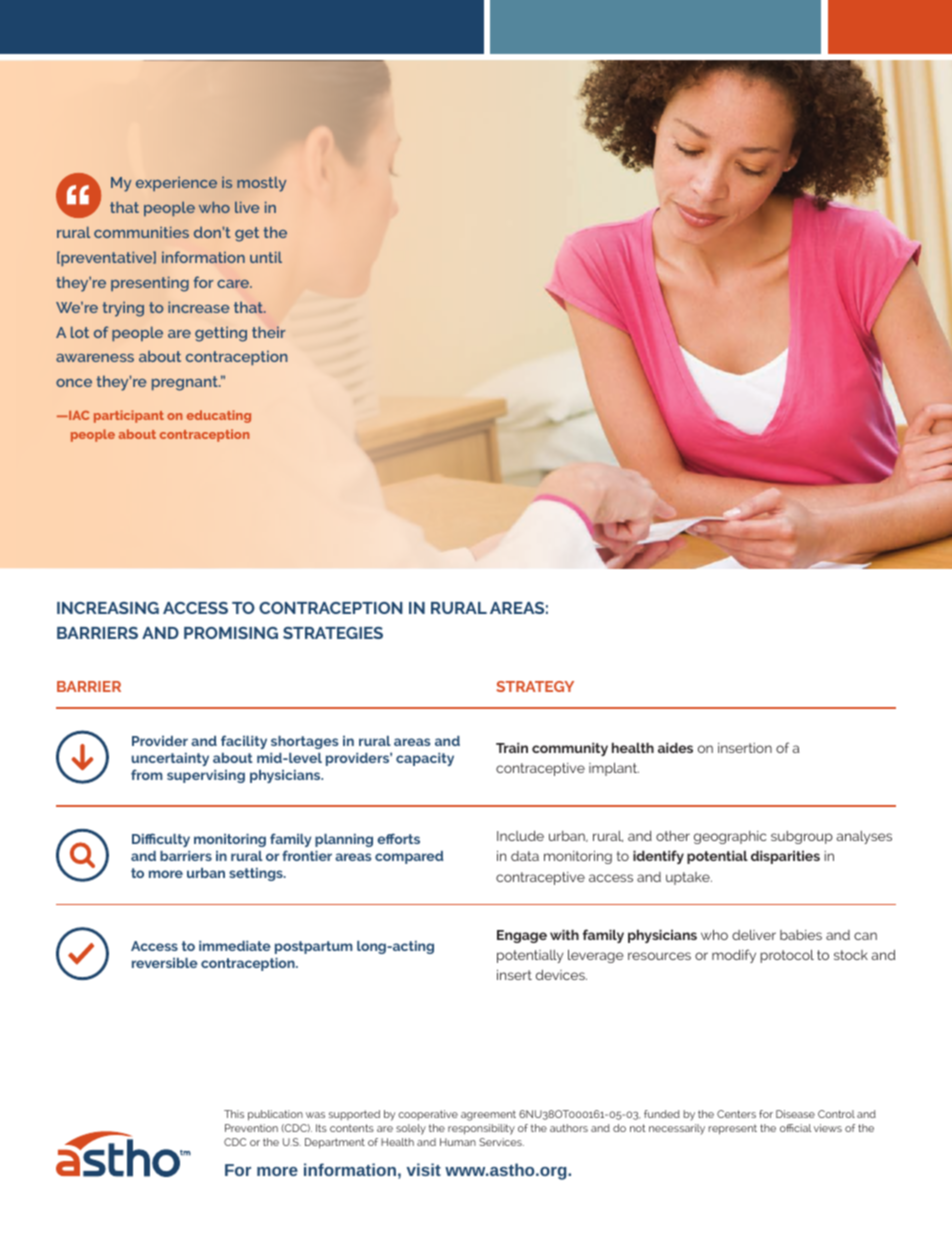  Describe the element at coordinates (802, 837) in the screenshot. I see `subgroup` at that location.
